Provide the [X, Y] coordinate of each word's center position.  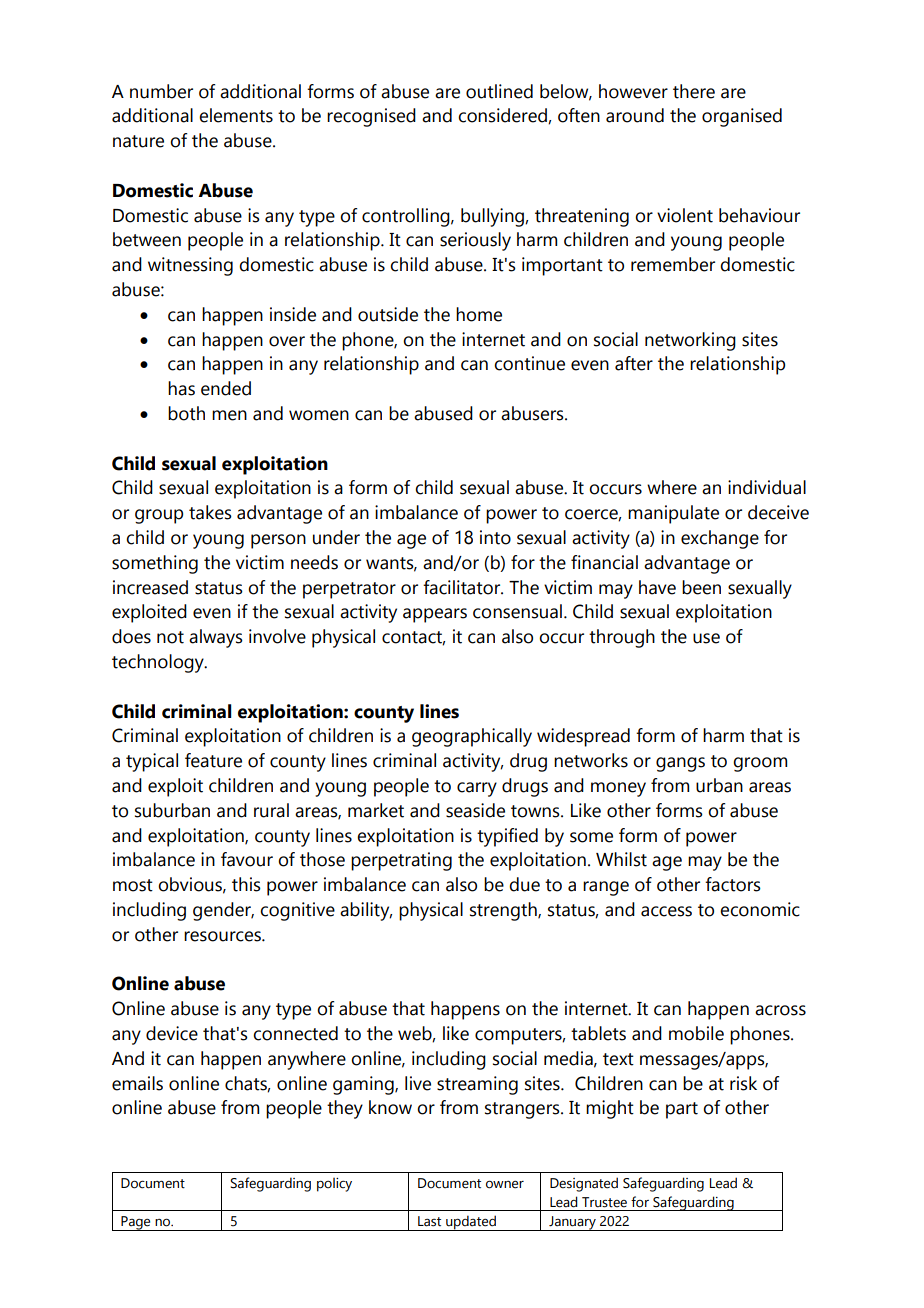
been [701, 587]
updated [471, 1223]
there [694, 91]
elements [236, 115]
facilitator [463, 587]
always [216, 638]
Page [136, 1223]
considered [503, 116]
